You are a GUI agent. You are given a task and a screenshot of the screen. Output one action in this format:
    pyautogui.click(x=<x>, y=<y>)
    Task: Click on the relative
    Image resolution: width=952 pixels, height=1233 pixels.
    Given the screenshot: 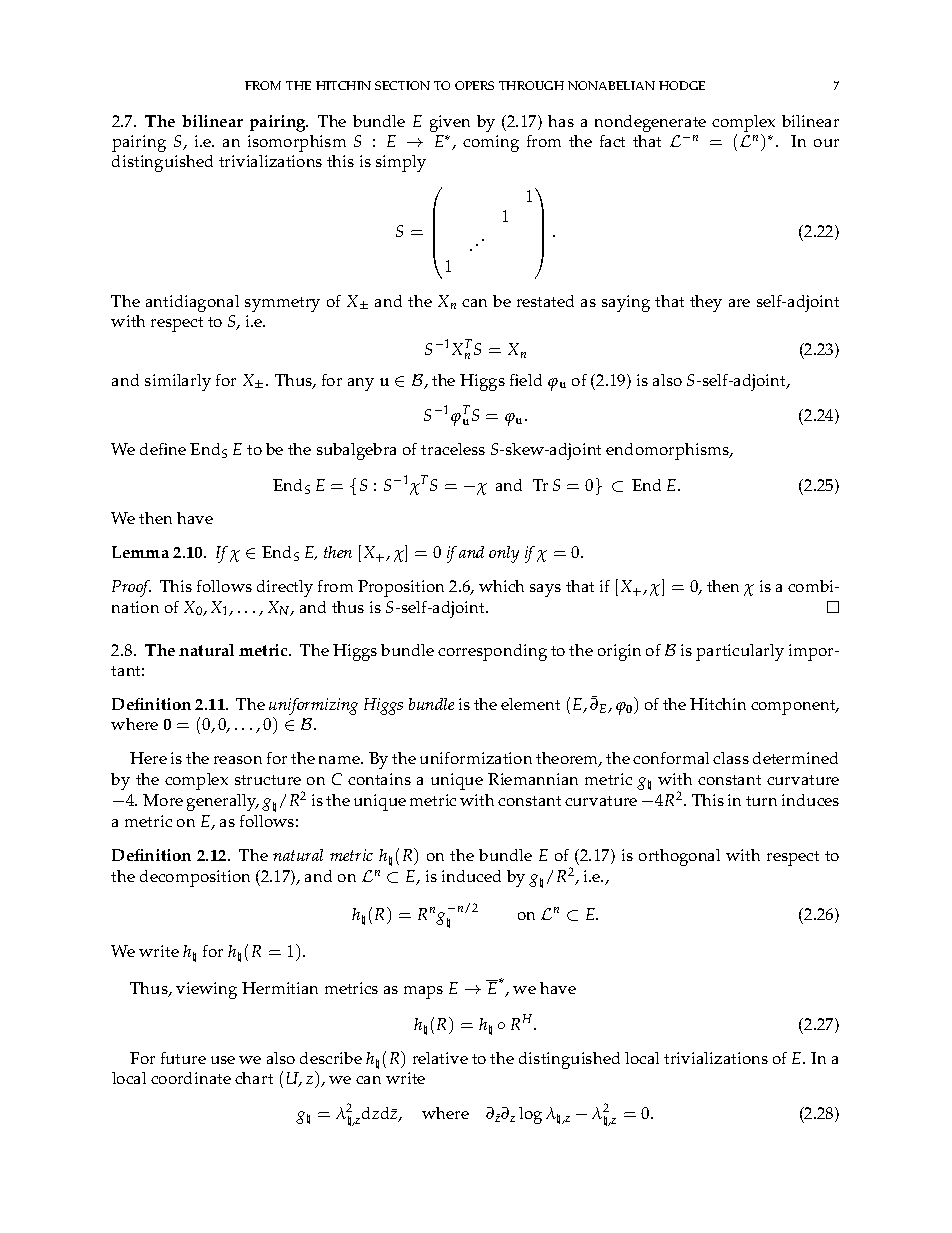 What is the action you would take?
    pyautogui.click(x=440, y=1058)
